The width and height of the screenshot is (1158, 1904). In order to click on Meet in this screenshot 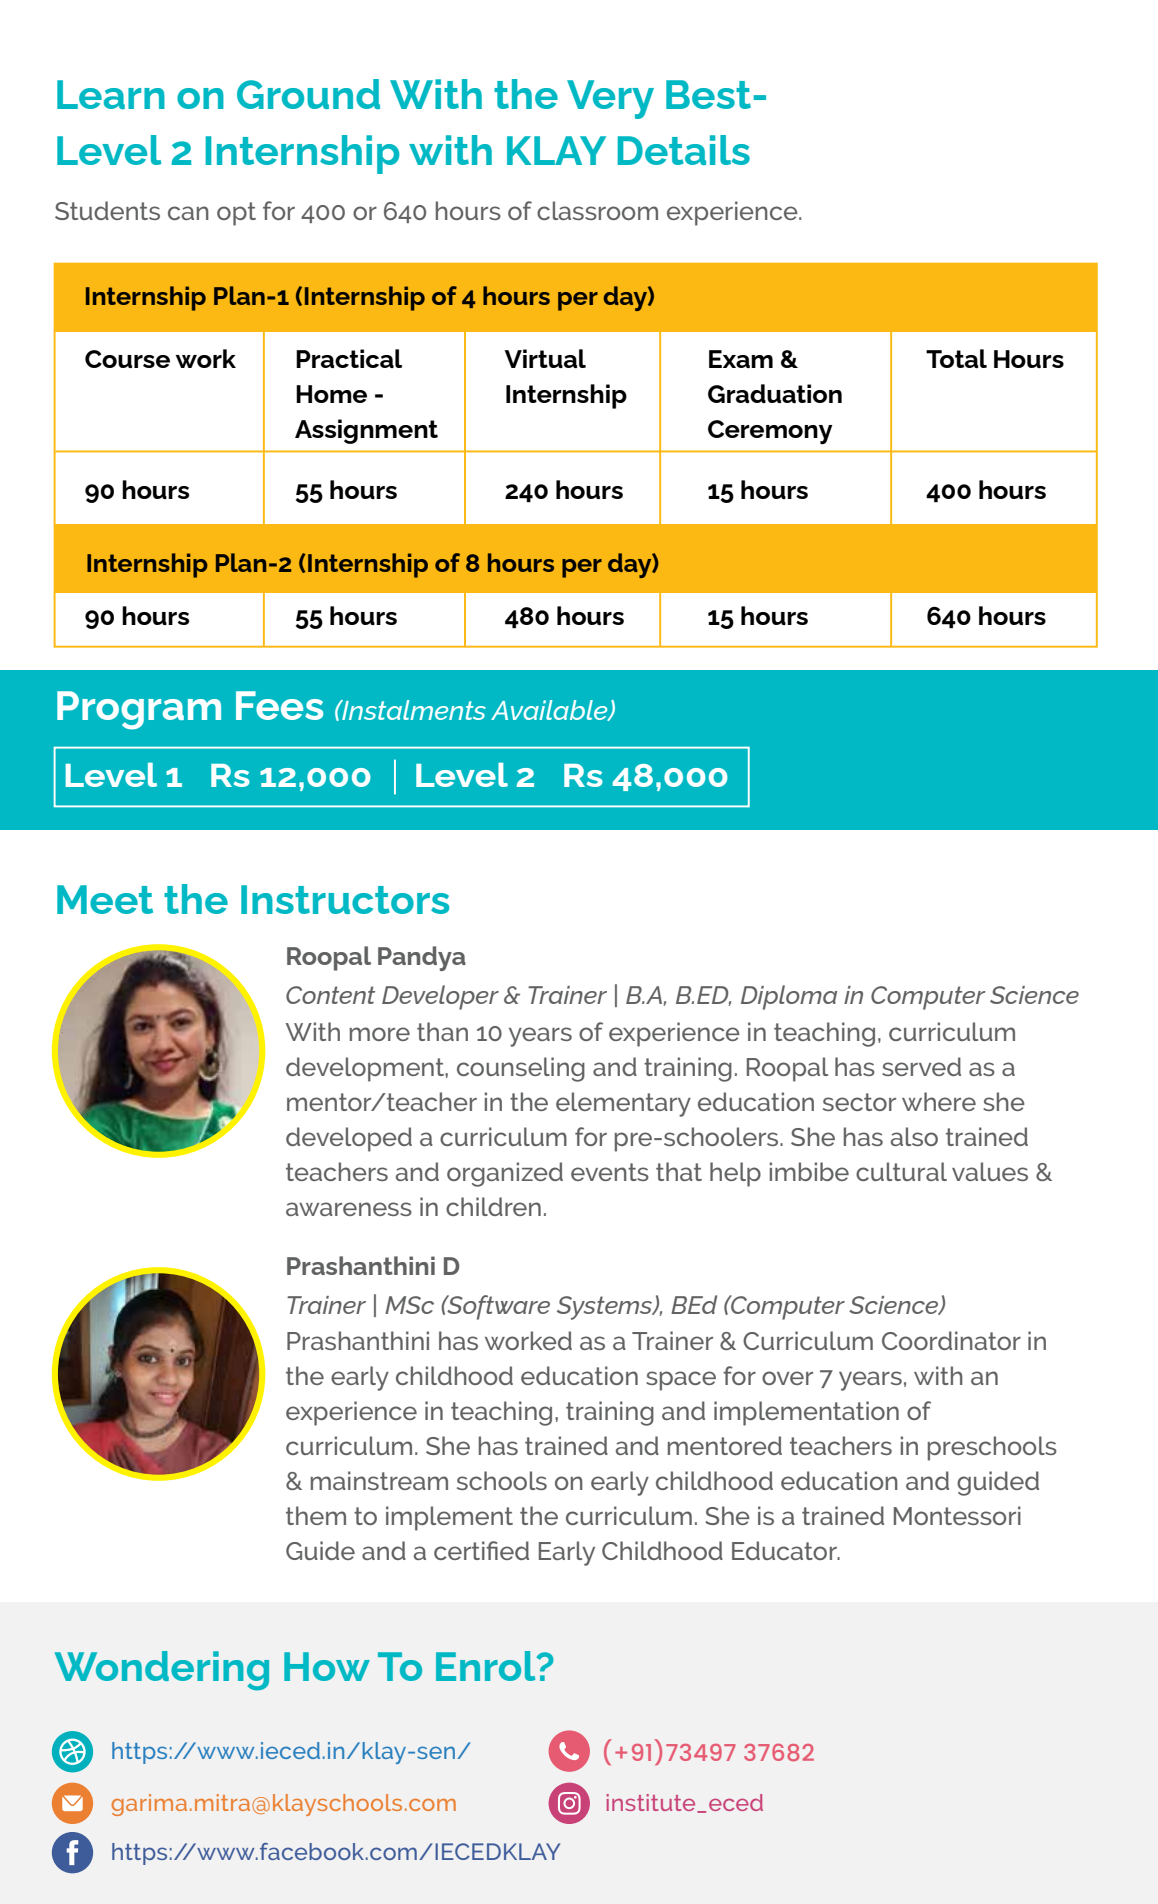, I will do `click(105, 899)`.
